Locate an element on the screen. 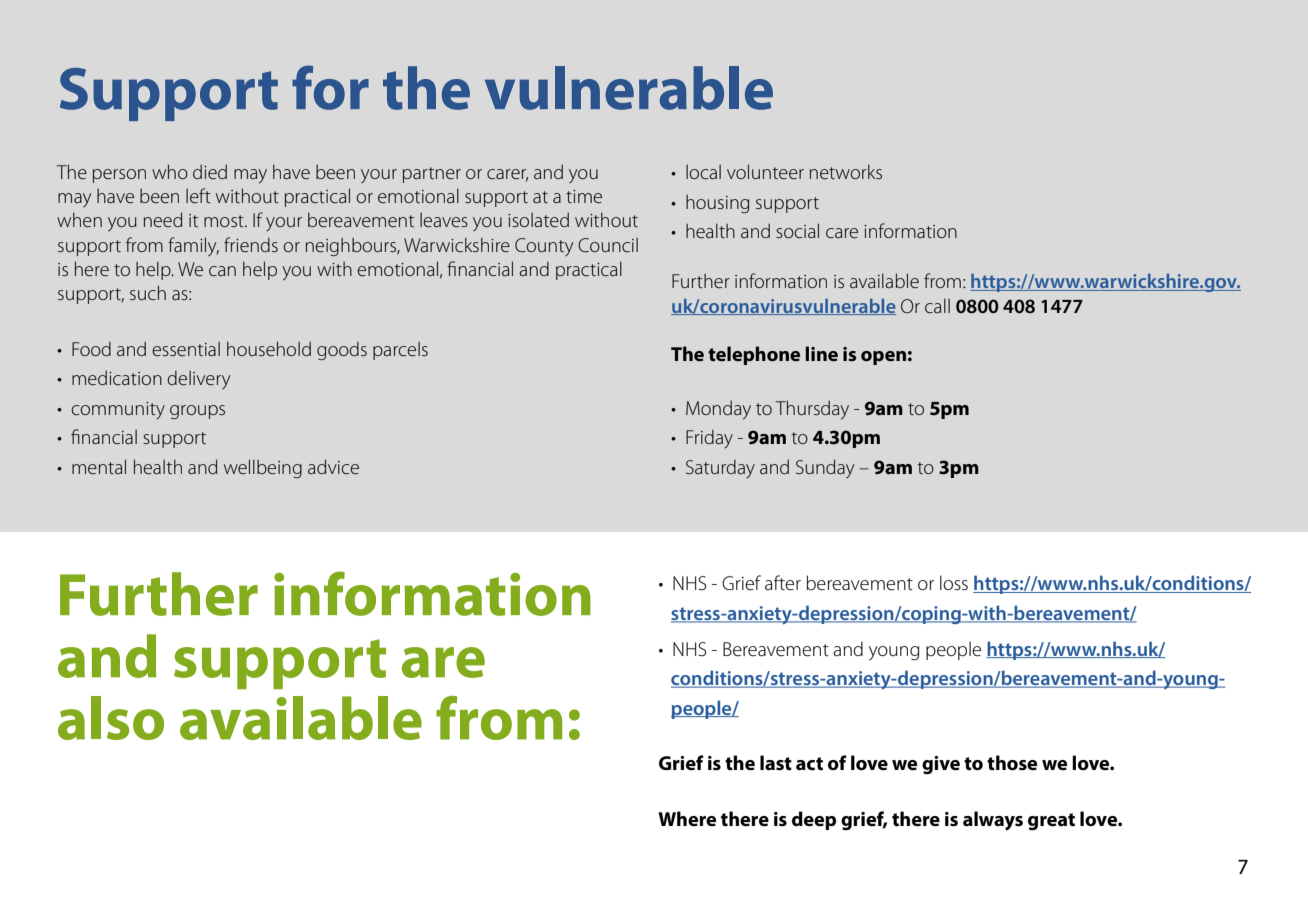  time is located at coordinates (584, 197).
